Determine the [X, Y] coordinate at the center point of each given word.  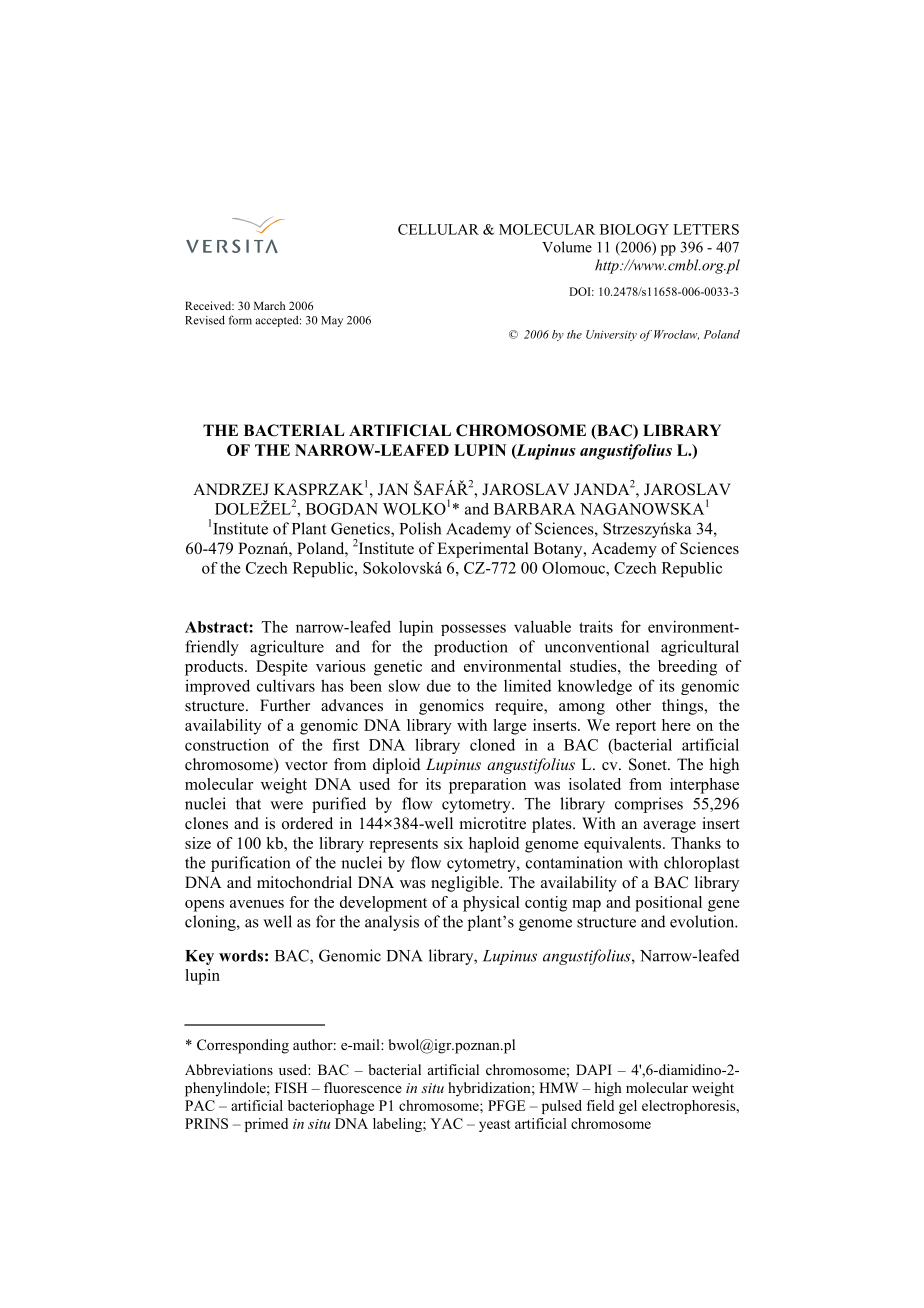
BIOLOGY [634, 229]
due [439, 686]
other [633, 705]
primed [266, 1125]
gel [628, 1107]
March [269, 305]
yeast [495, 1126]
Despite [282, 668]
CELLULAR [438, 229]
